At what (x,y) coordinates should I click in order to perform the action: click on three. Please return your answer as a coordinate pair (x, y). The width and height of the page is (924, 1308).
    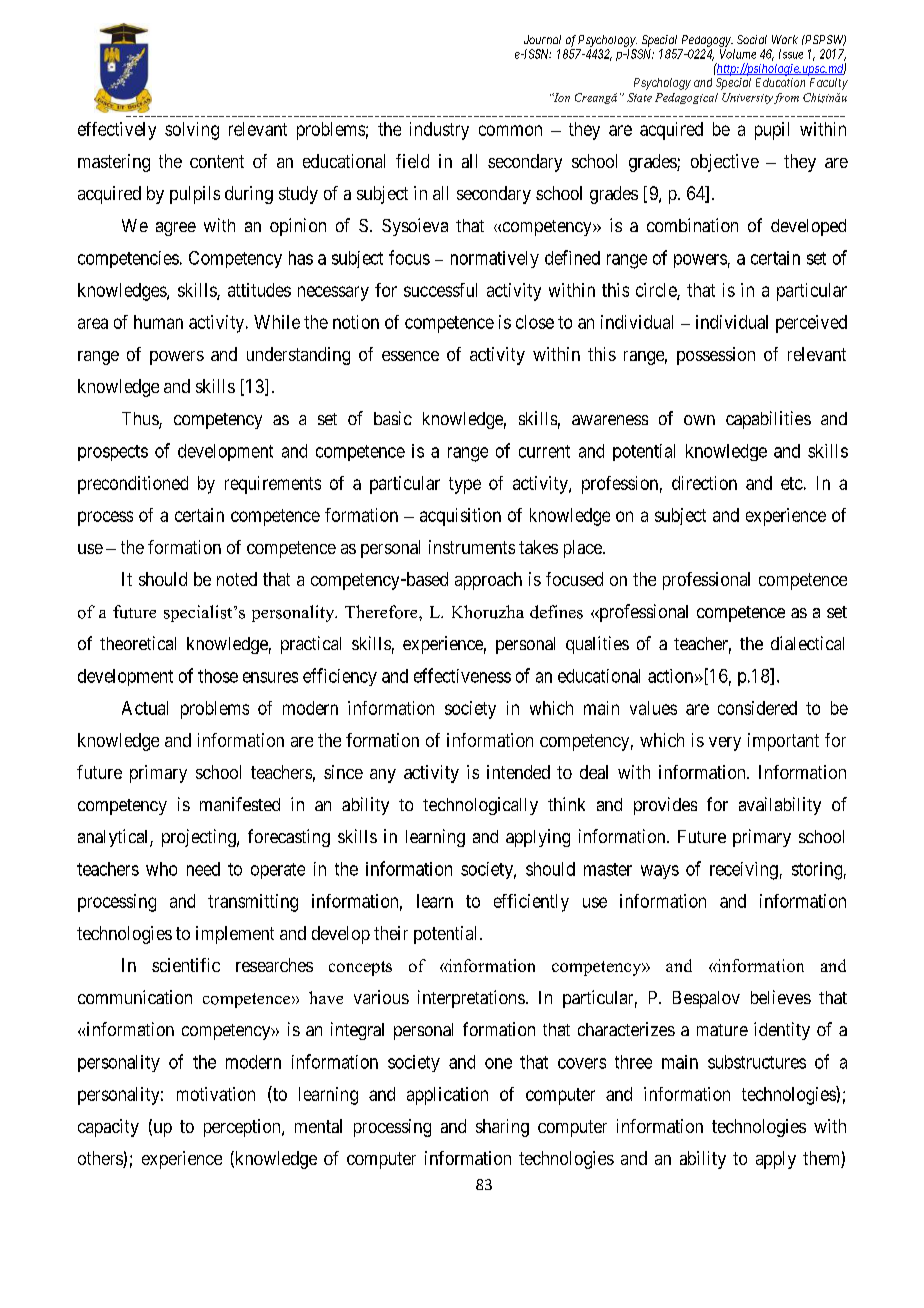
    Looking at the image, I should click on (633, 1062).
